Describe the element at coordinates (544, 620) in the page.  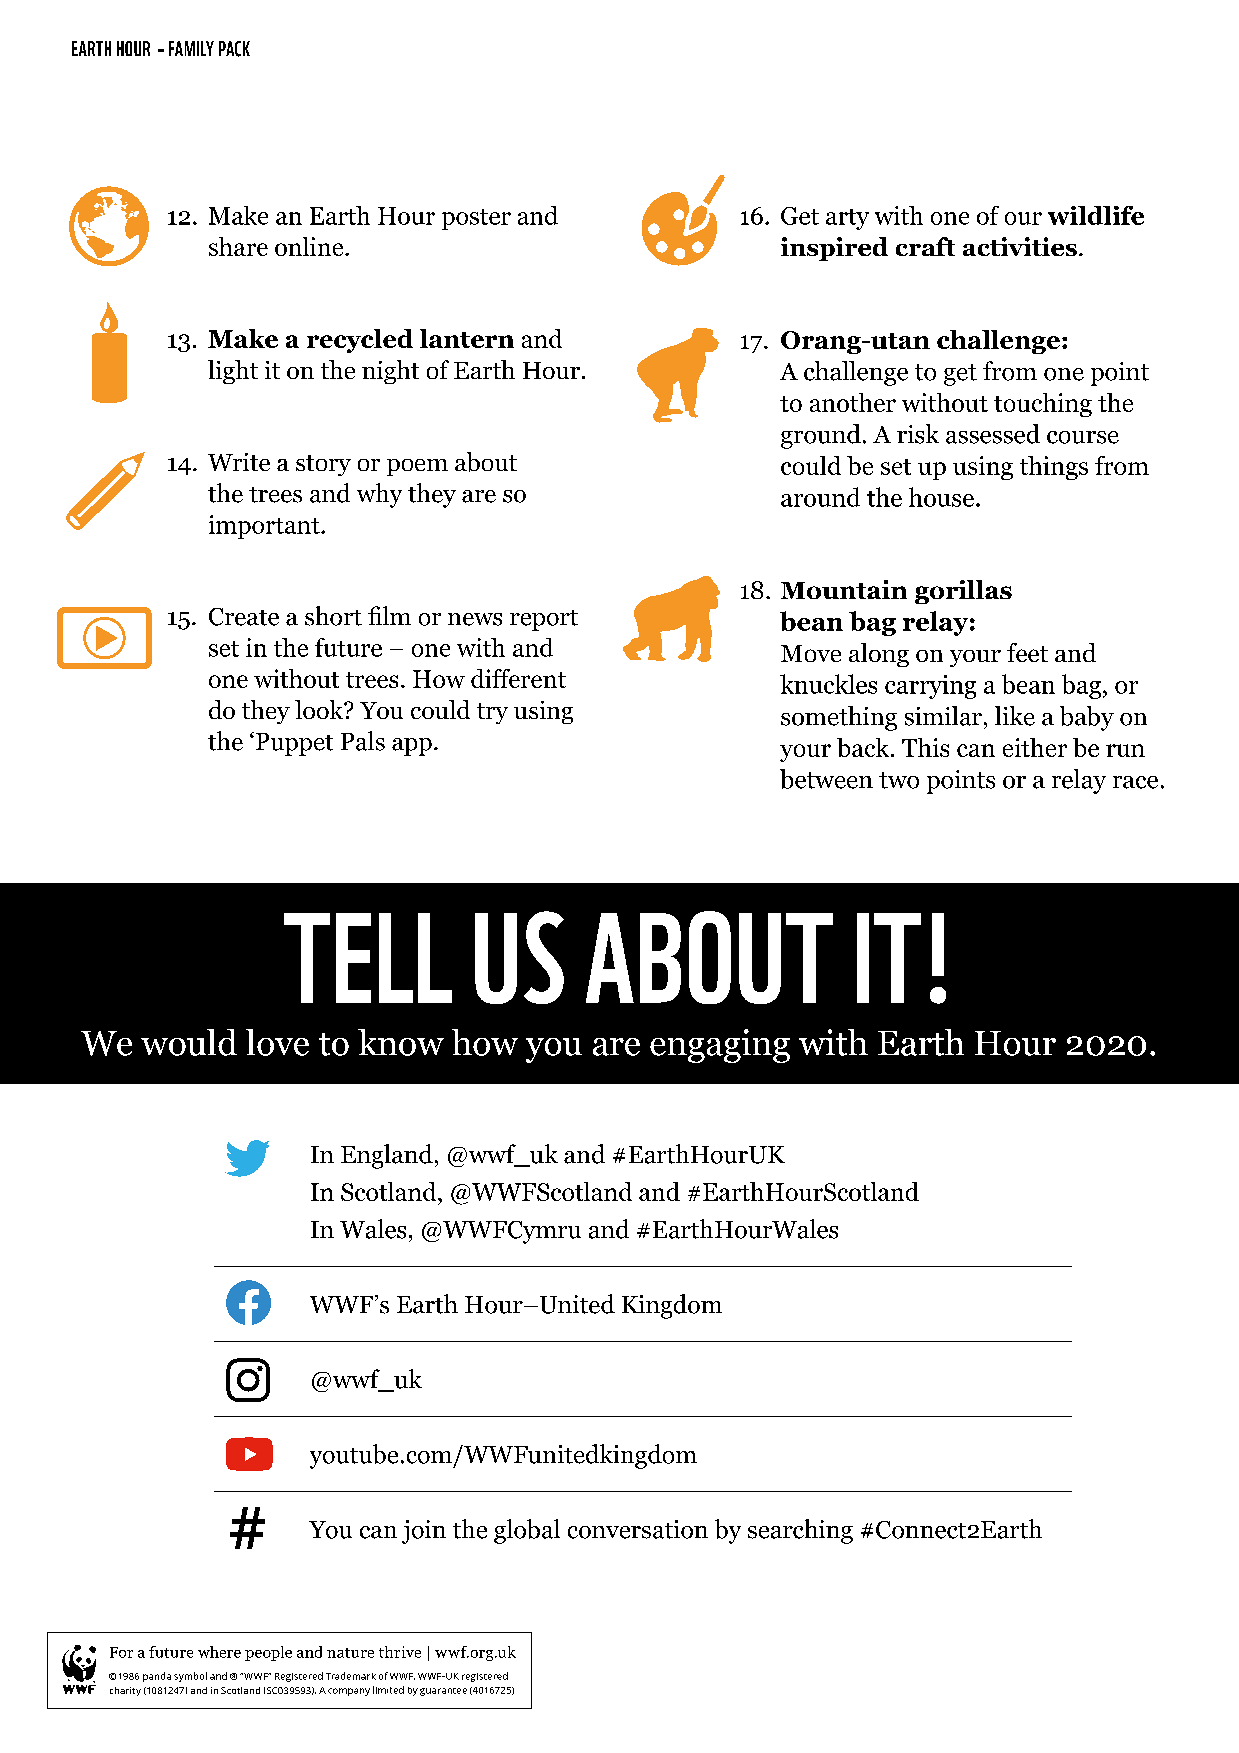
I see `report` at that location.
